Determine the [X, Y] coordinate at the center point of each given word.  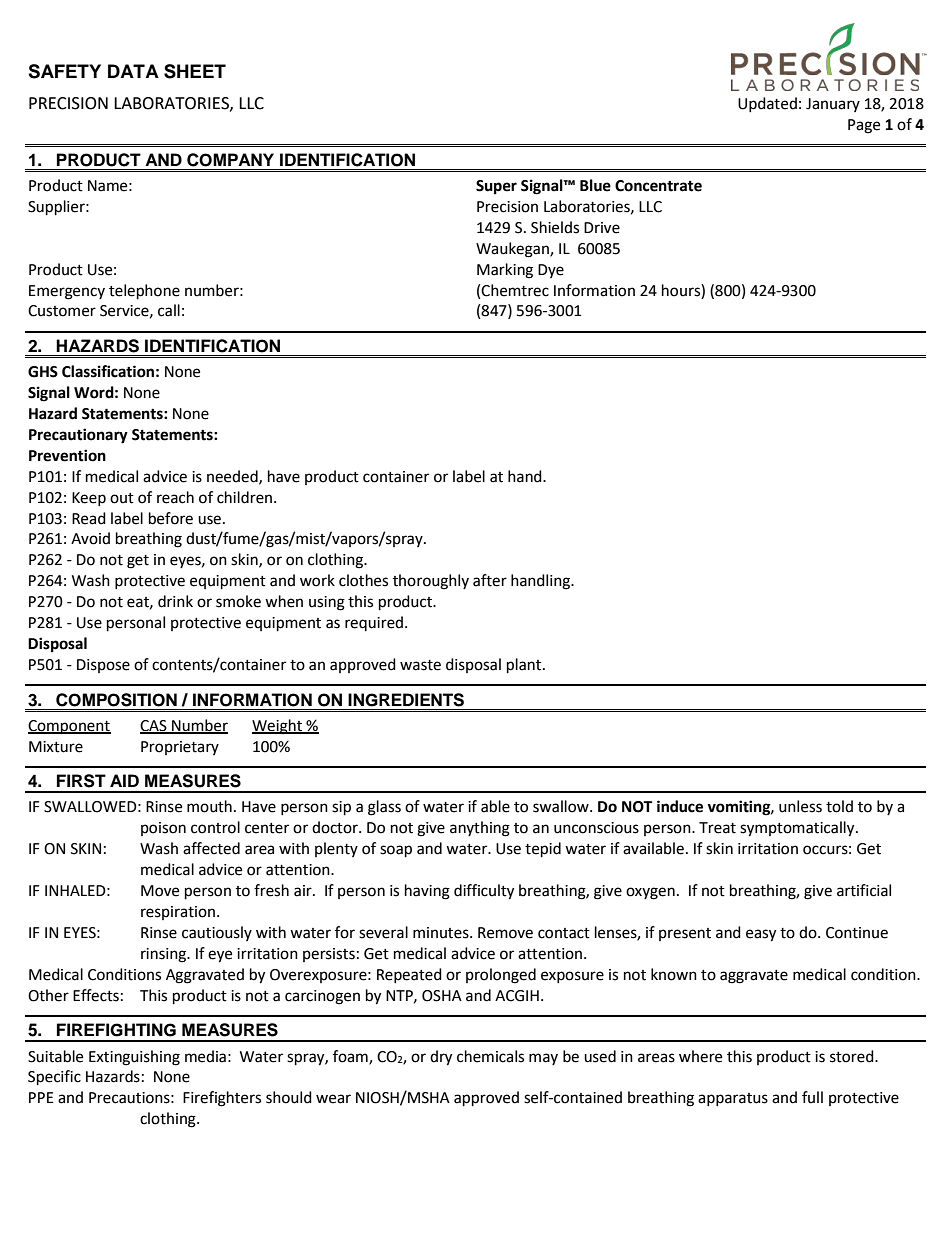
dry [441, 1058]
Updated [767, 104]
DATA [133, 71]
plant [525, 666]
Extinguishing [134, 1058]
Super [496, 187]
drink [175, 601]
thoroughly [431, 582]
